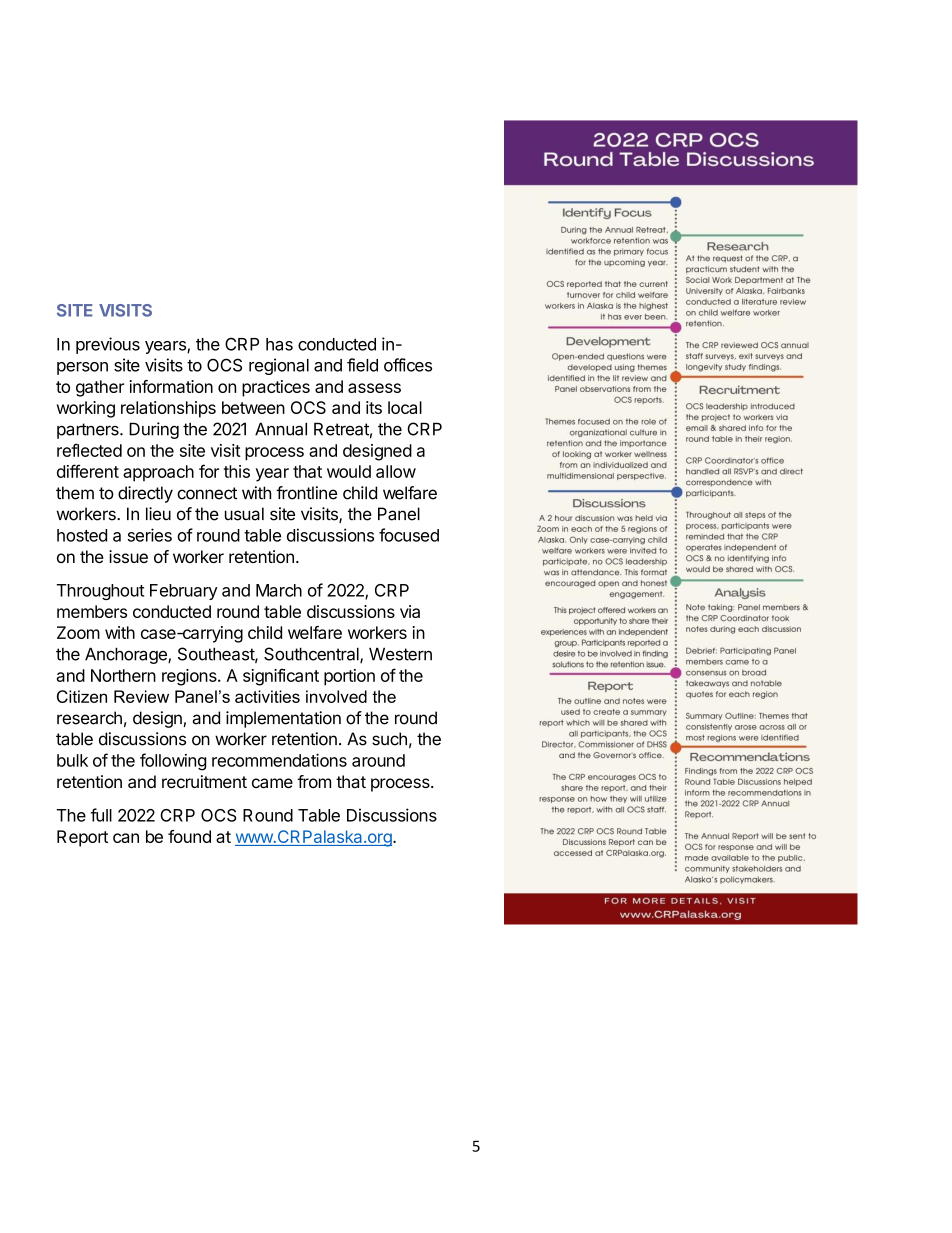 The width and height of the screenshot is (952, 1233). Describe the element at coordinates (389, 739) in the screenshot. I see `such` at that location.
